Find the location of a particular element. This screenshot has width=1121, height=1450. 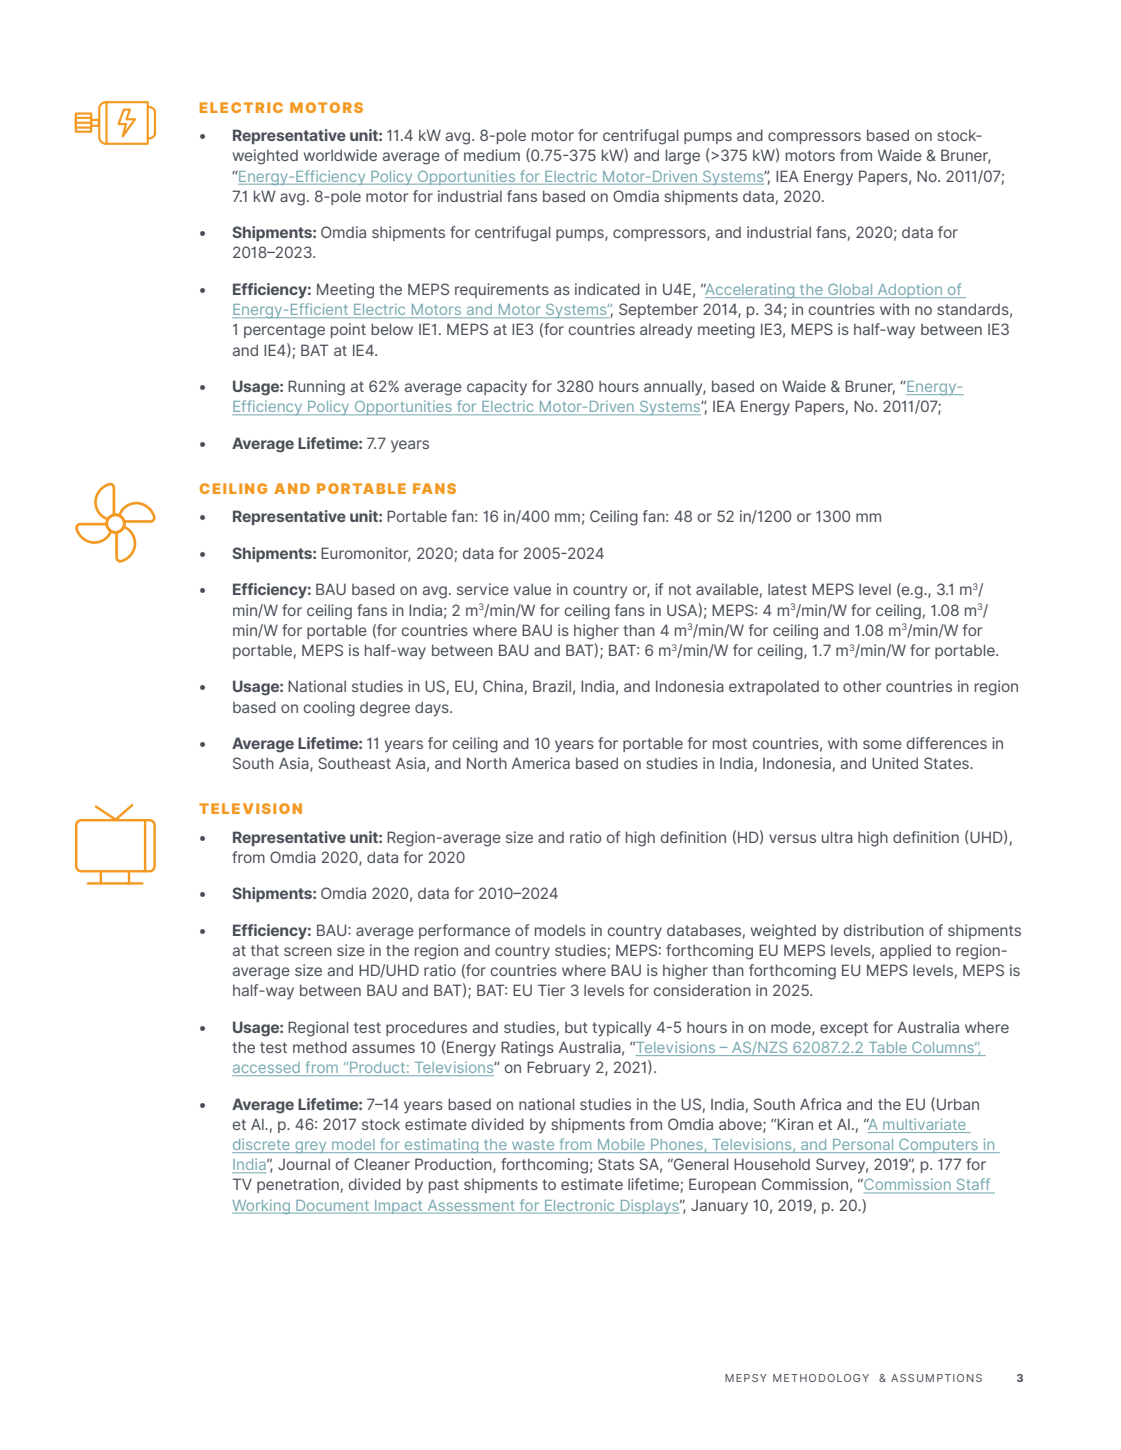

Brazil is located at coordinates (552, 686).
